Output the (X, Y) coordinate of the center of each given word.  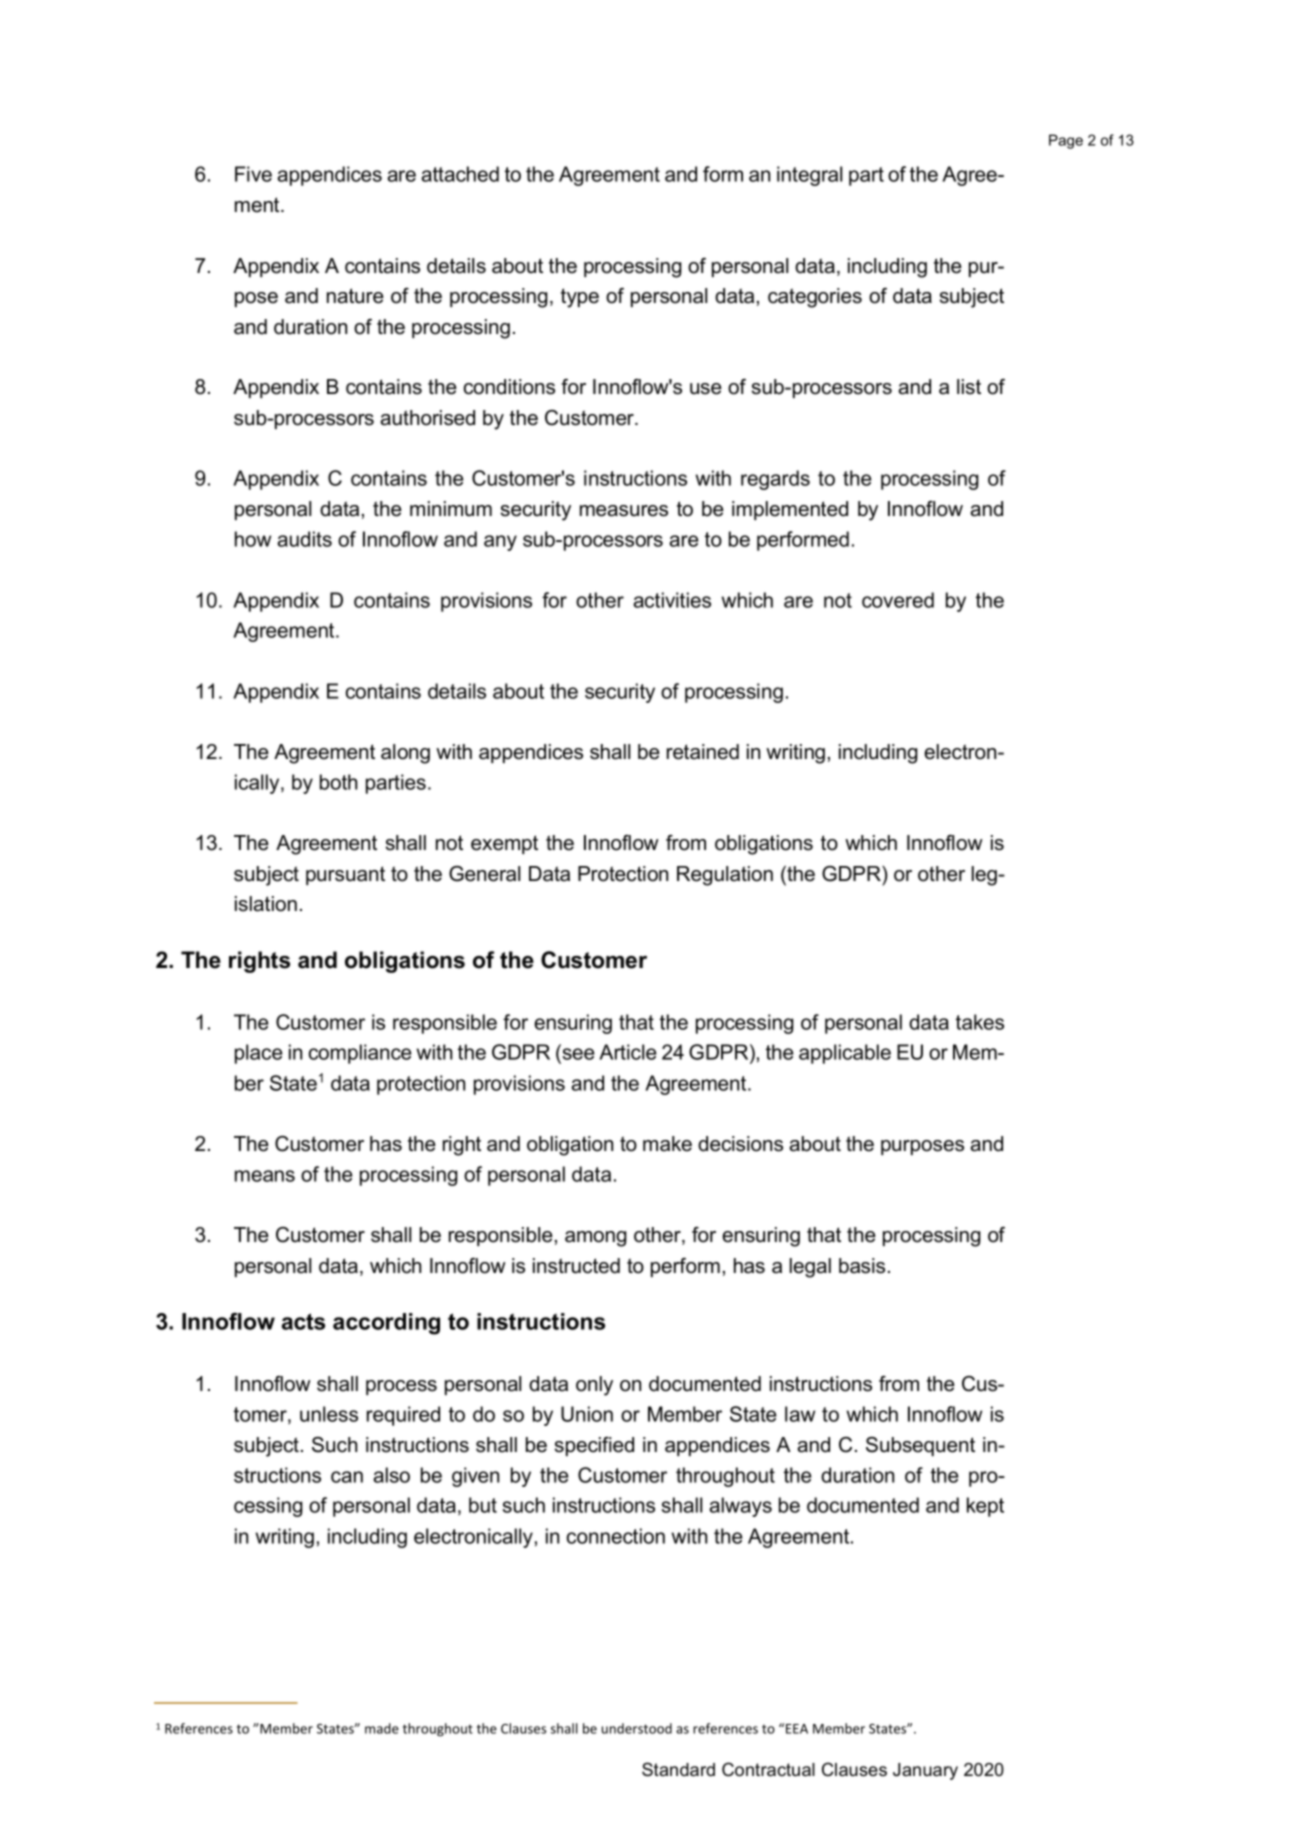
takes (980, 1022)
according (386, 1324)
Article (627, 1052)
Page (1066, 141)
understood (637, 1728)
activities (672, 600)
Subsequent (920, 1446)
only (594, 1386)
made (382, 1728)
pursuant (345, 875)
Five (253, 174)
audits (304, 539)
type (580, 298)
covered (898, 600)
